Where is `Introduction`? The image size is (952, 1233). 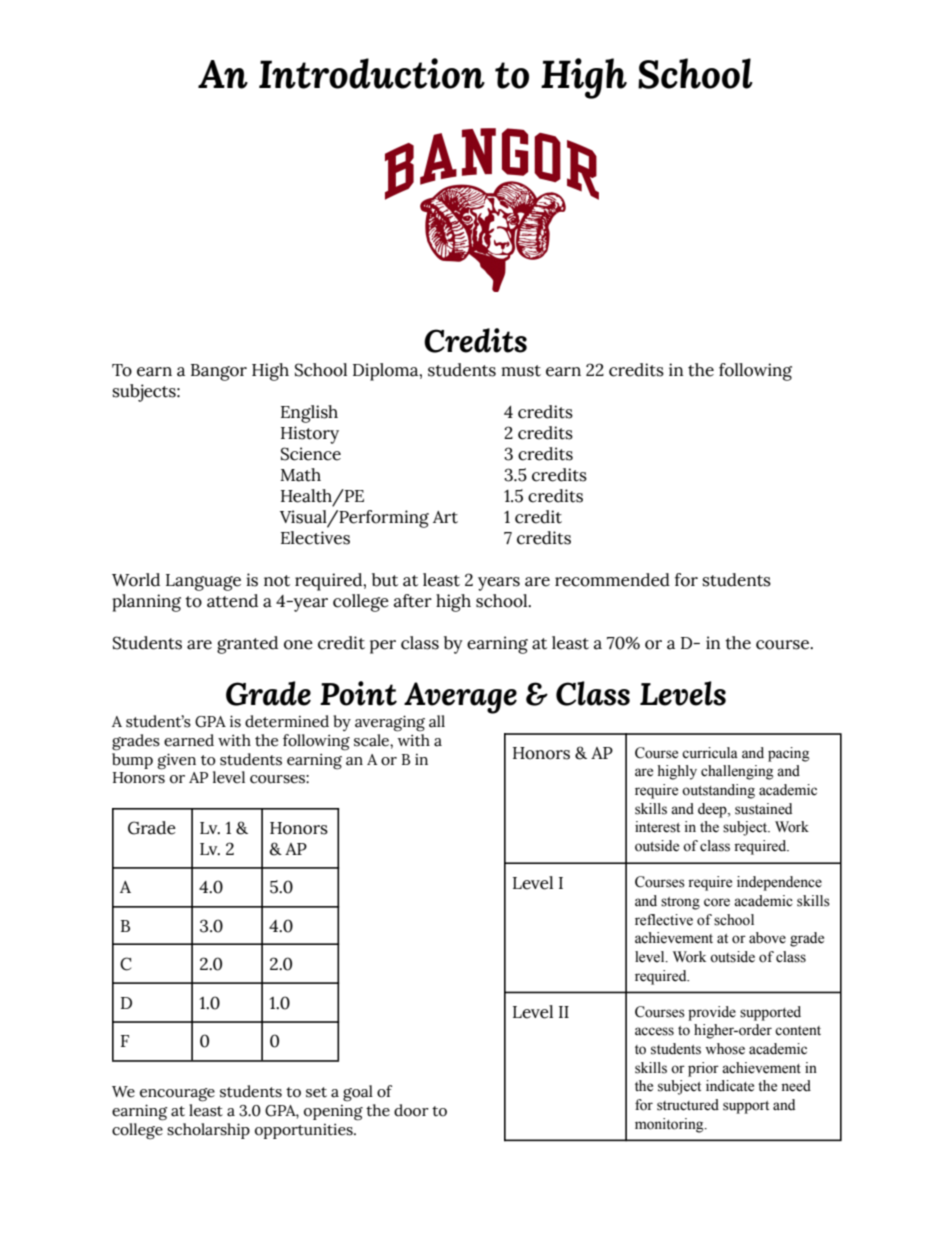
Introduction is located at coordinates (372, 73).
